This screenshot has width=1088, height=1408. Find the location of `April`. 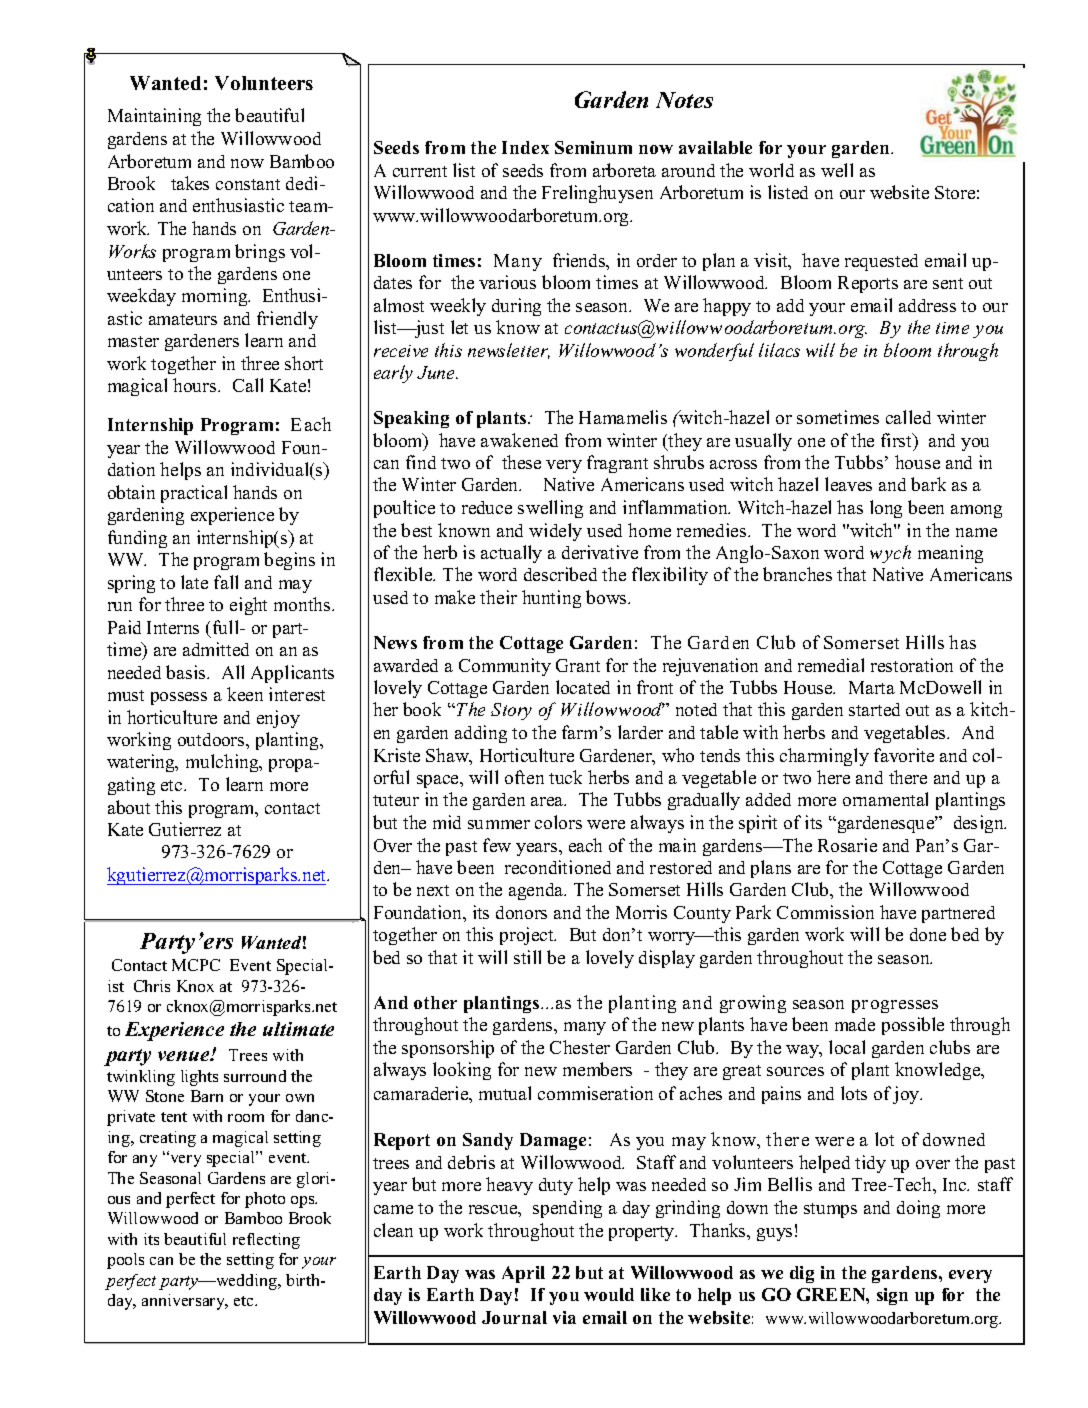

April is located at coordinates (523, 1274).
